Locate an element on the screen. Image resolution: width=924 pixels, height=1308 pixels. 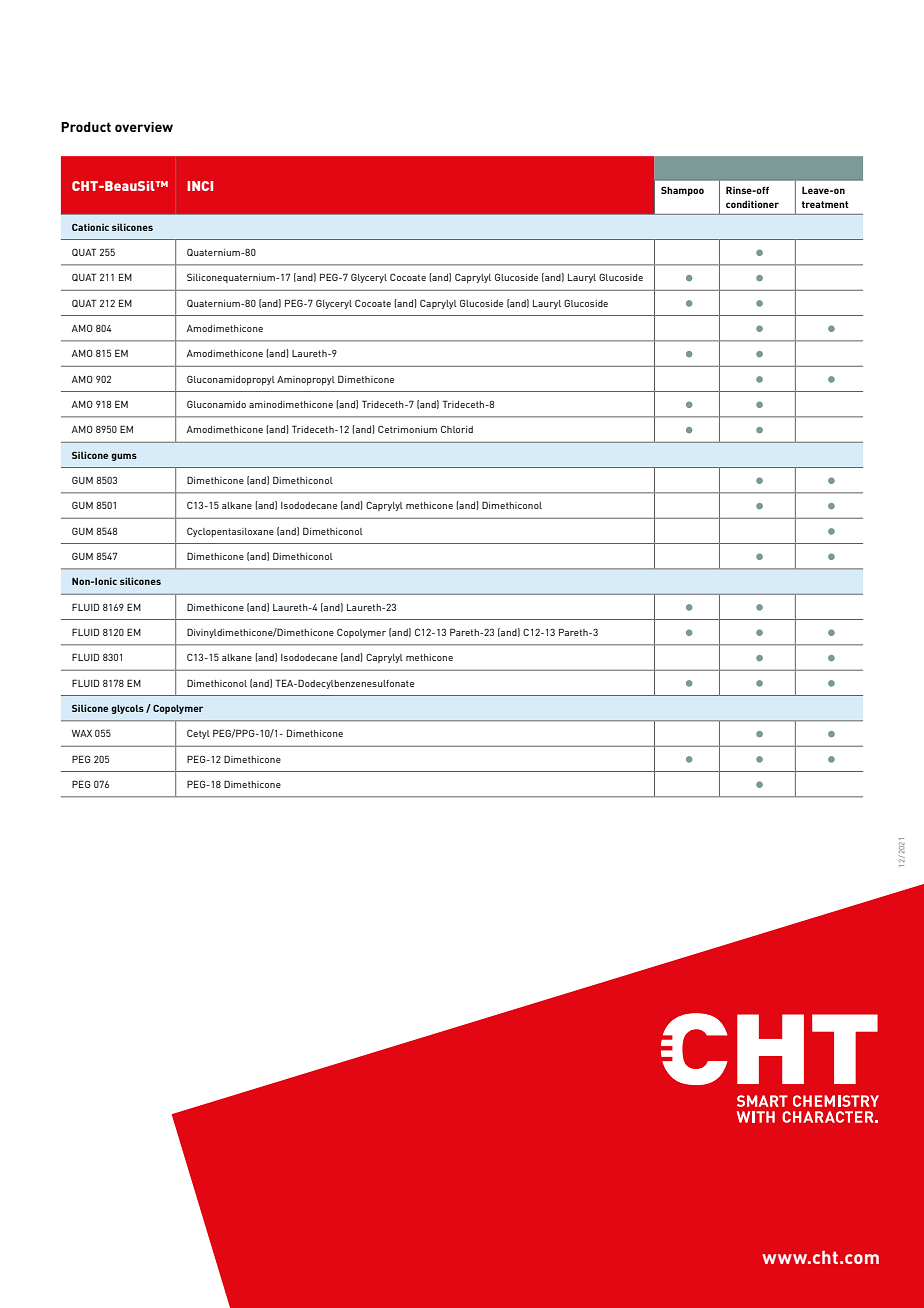
WAX is located at coordinates (82, 733).
